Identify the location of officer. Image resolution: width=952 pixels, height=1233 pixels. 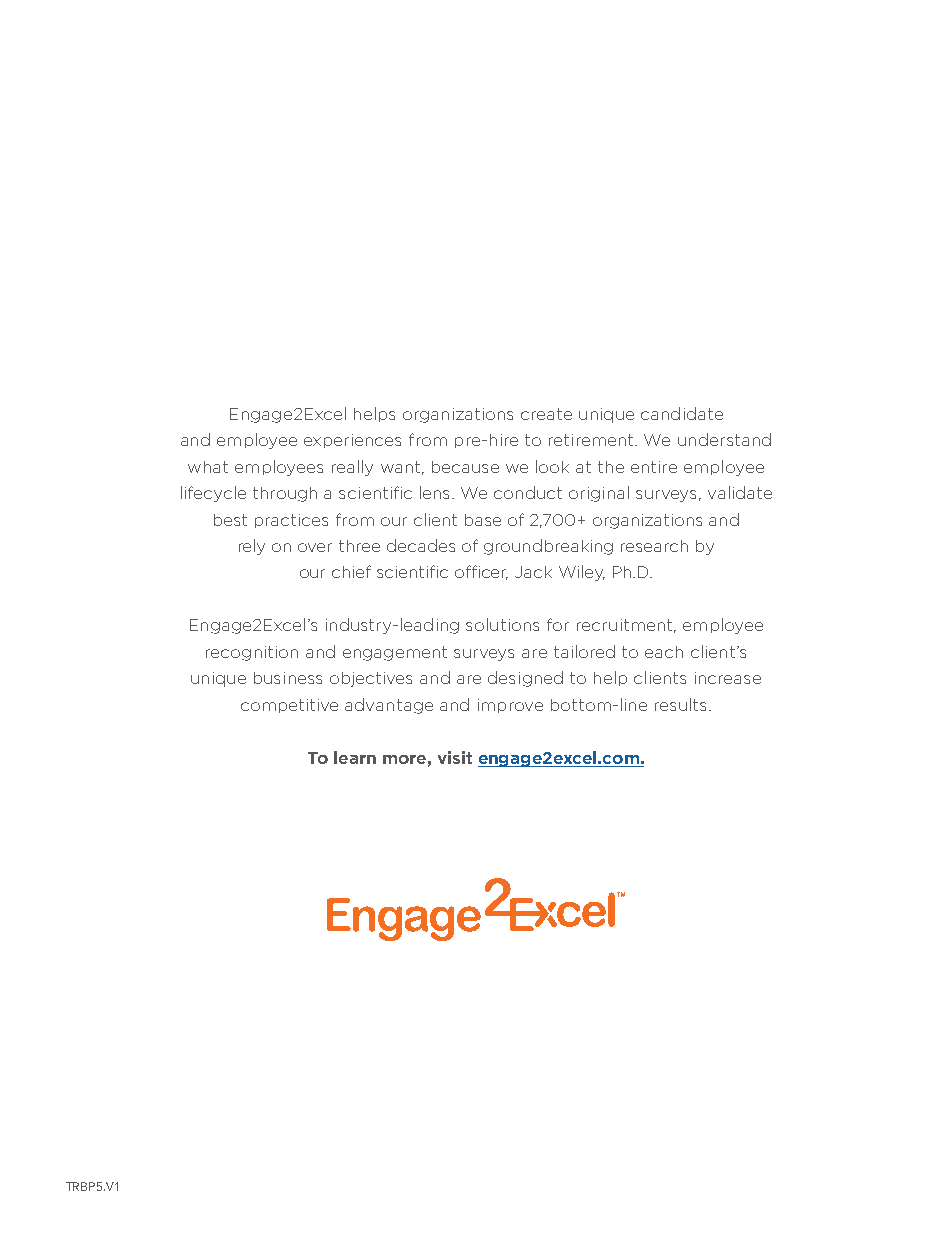
(481, 572).
